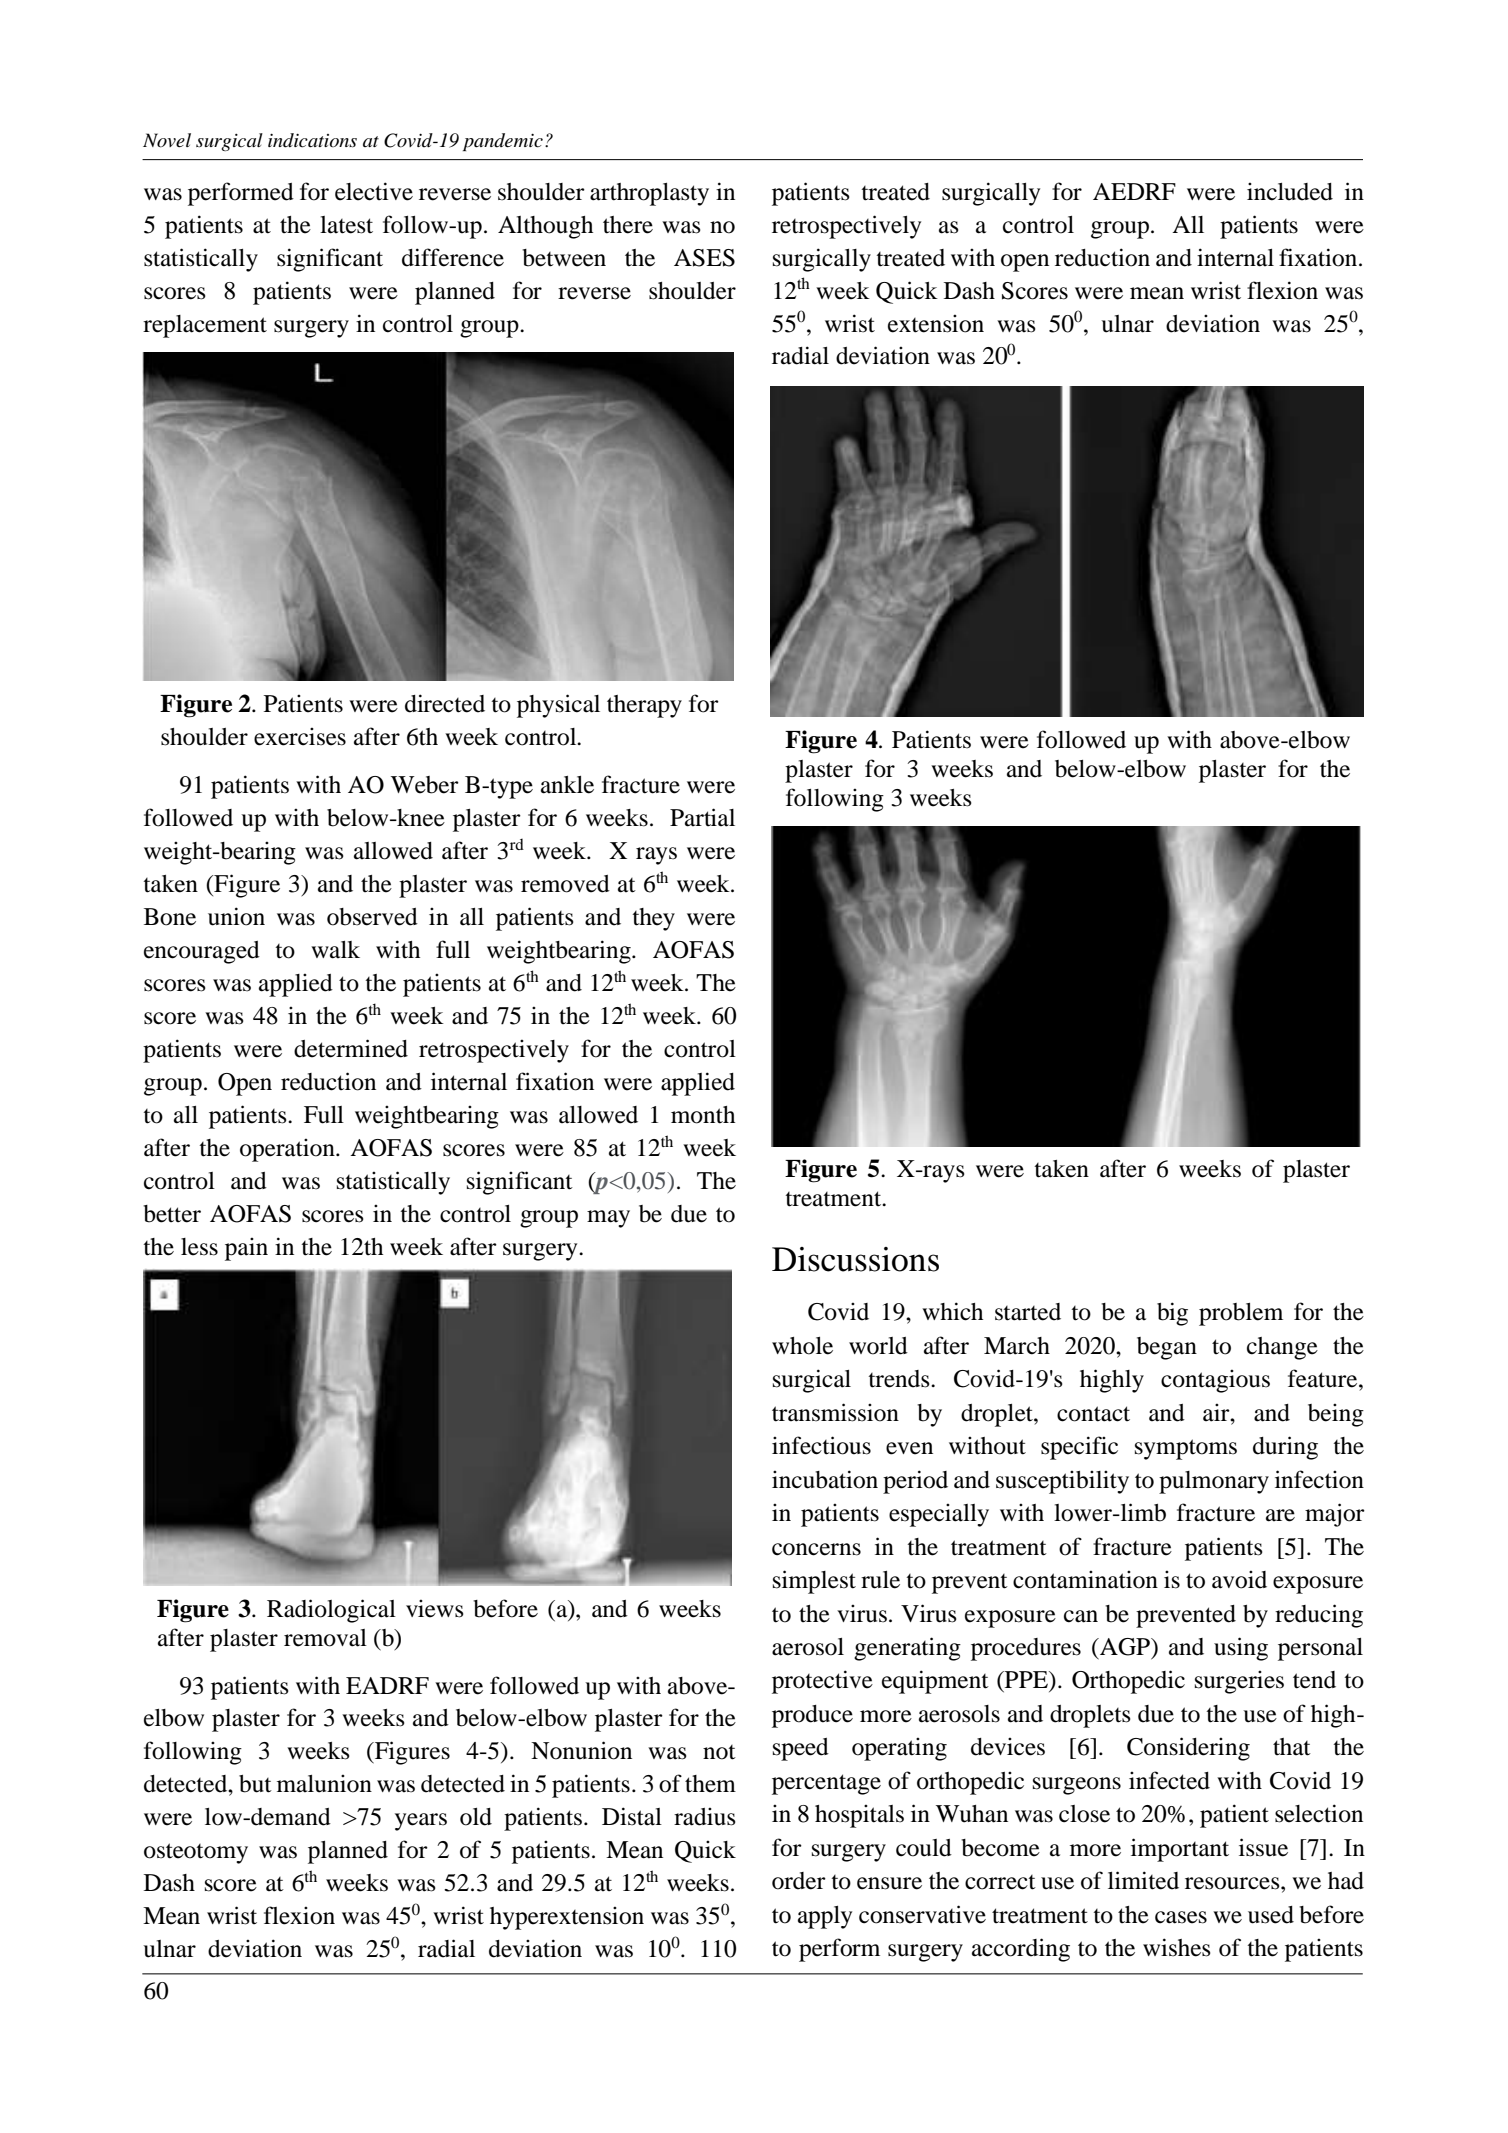 The height and width of the image is (2133, 1508). I want to click on determined, so click(351, 1048).
